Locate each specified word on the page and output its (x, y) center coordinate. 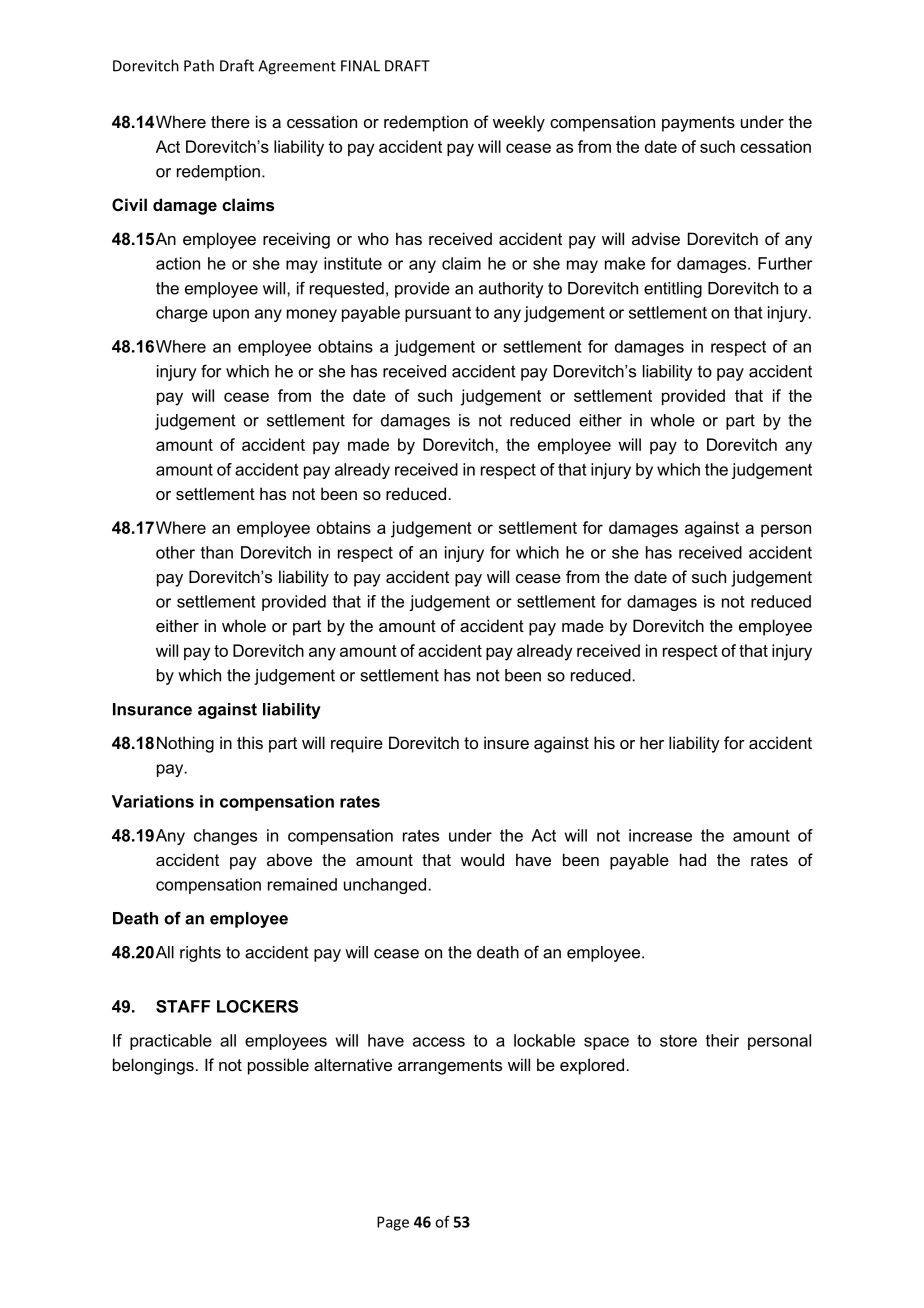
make (625, 263)
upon (231, 315)
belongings (153, 1066)
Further (785, 263)
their (722, 1040)
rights (200, 954)
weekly (519, 123)
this (250, 742)
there (230, 121)
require (357, 744)
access (439, 1042)
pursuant (438, 314)
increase (660, 835)
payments (698, 124)
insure (506, 742)
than (217, 552)
